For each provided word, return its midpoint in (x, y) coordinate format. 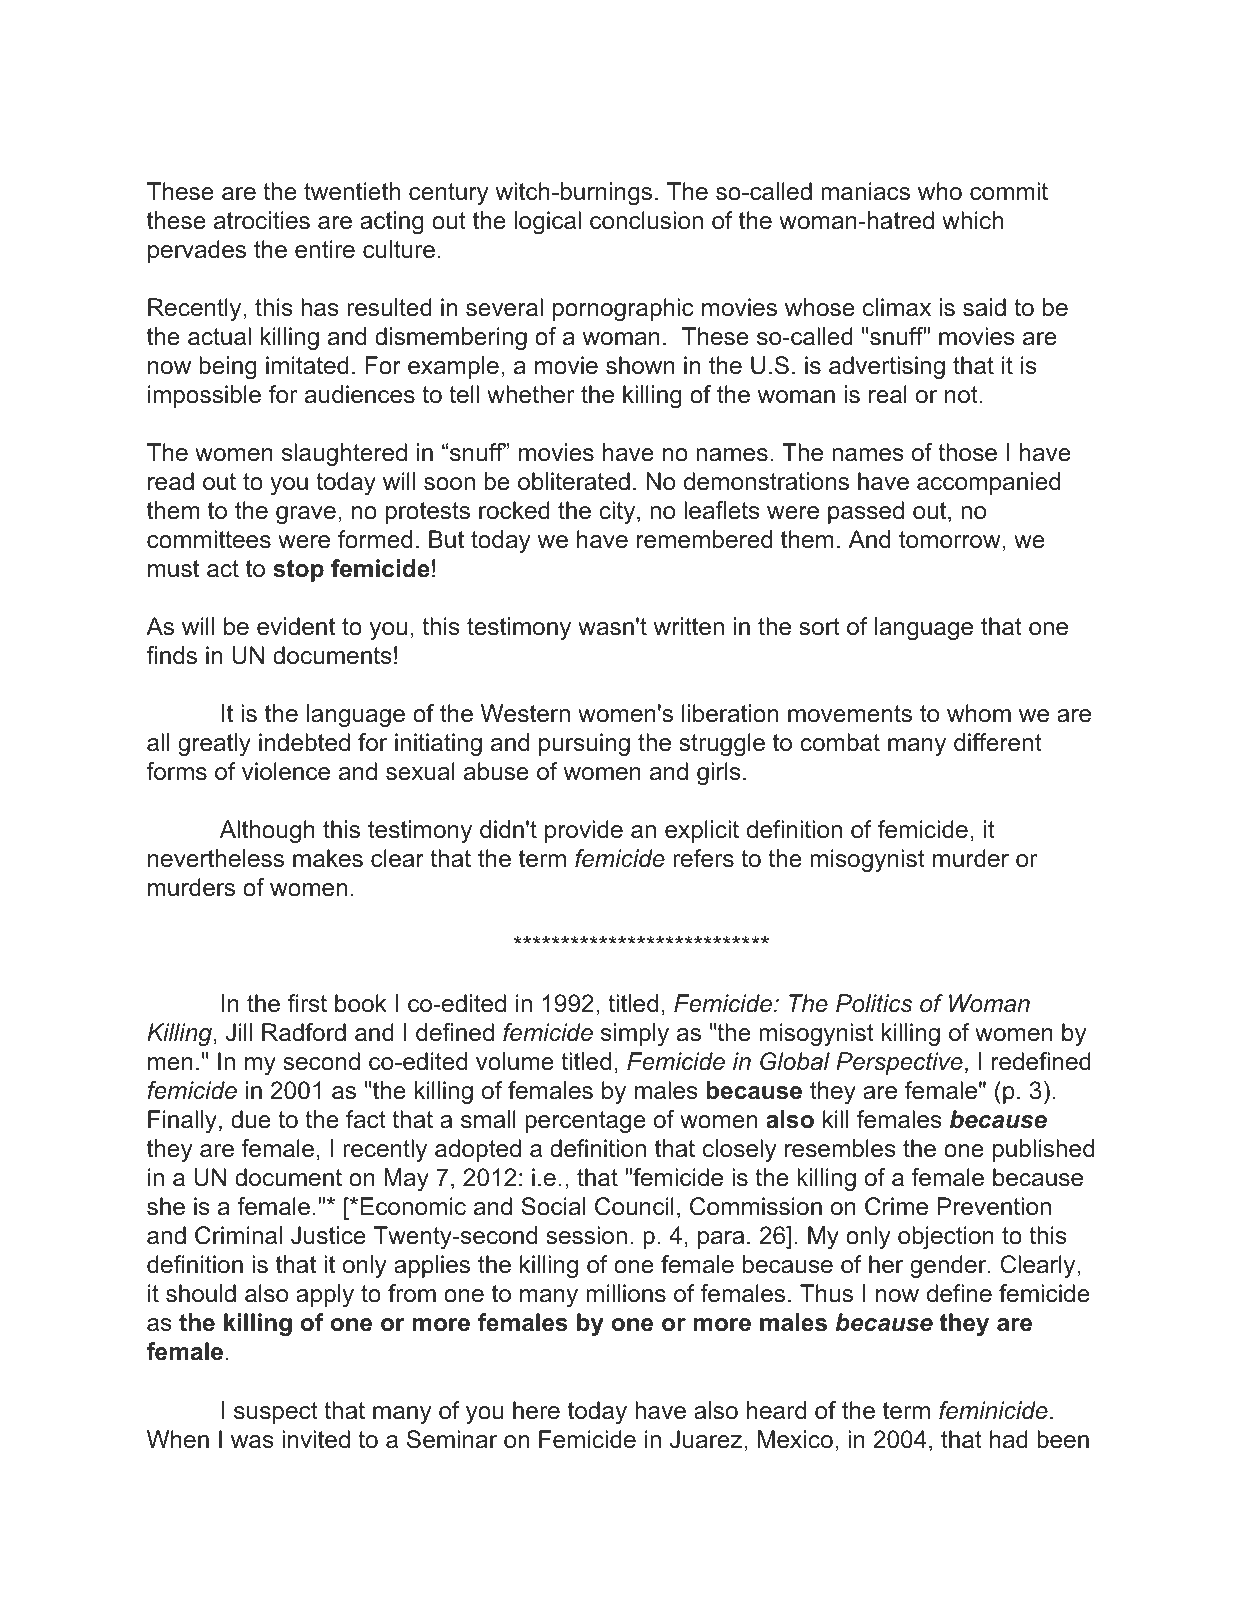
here (536, 1410)
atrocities (262, 220)
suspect (276, 1413)
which (972, 220)
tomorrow (951, 540)
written (688, 626)
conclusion (646, 220)
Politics (874, 1003)
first (307, 1003)
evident (296, 626)
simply (635, 1034)
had (1009, 1439)
